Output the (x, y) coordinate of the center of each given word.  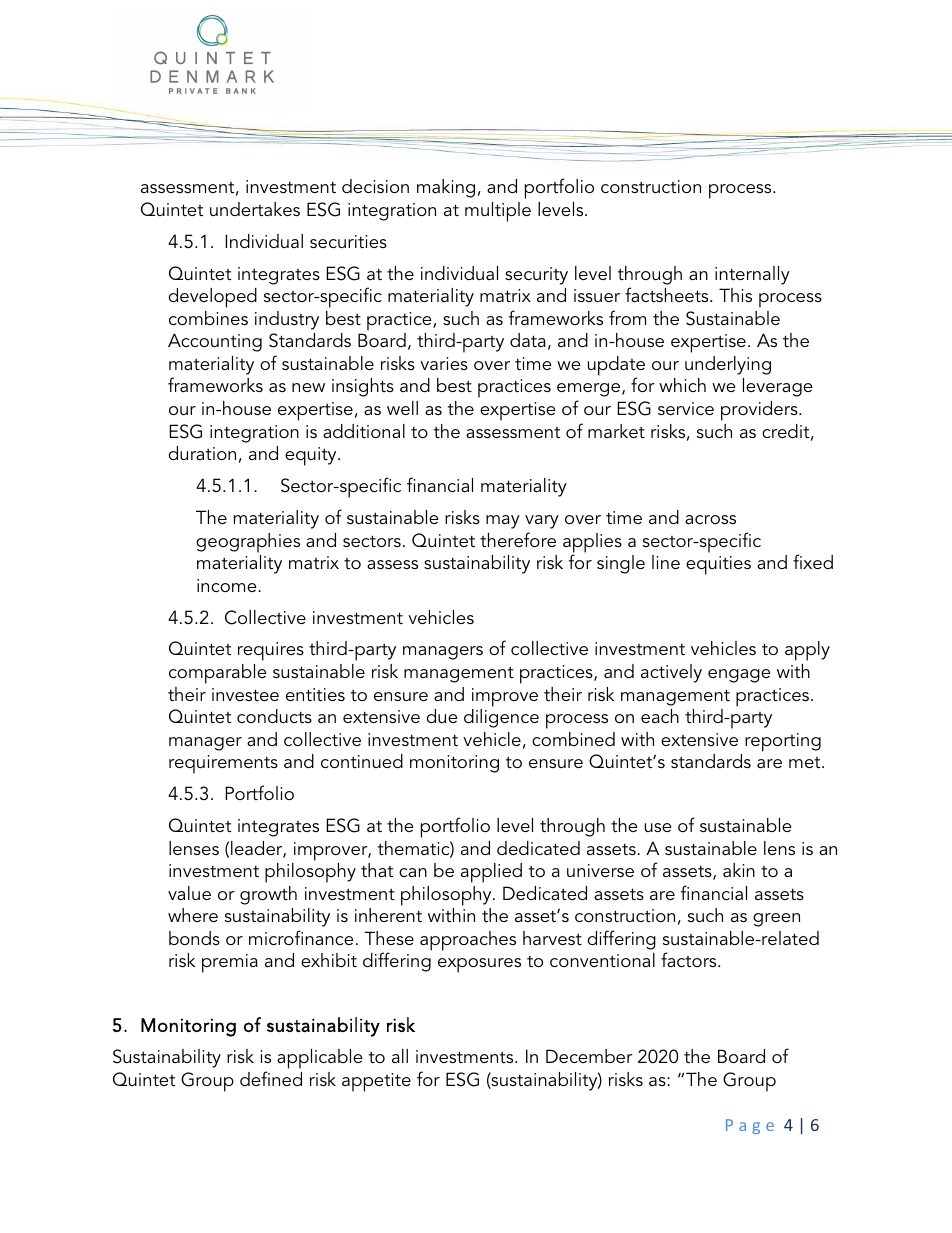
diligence (501, 718)
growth (268, 895)
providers (760, 411)
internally (752, 275)
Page (750, 1126)
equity (312, 456)
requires (271, 651)
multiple (498, 212)
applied (491, 873)
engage (739, 676)
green (776, 920)
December (589, 1056)
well (402, 408)
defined (271, 1078)
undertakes (255, 209)
